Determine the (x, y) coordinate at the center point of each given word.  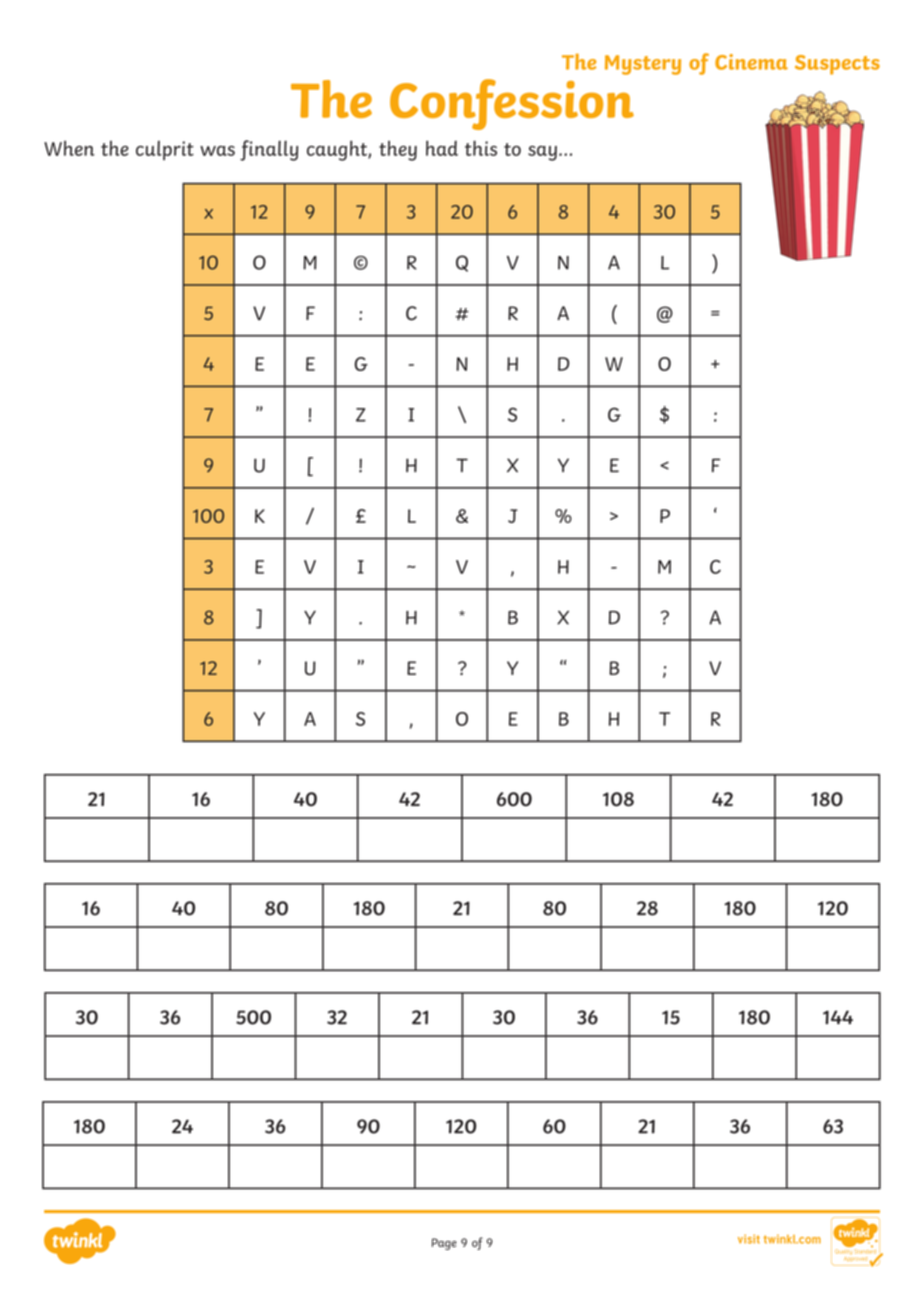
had (442, 148)
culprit (165, 150)
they (398, 151)
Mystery (643, 65)
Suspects (837, 65)
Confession (512, 104)
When (69, 148)
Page (444, 1244)
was (217, 151)
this (481, 148)
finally (269, 150)
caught (338, 150)
